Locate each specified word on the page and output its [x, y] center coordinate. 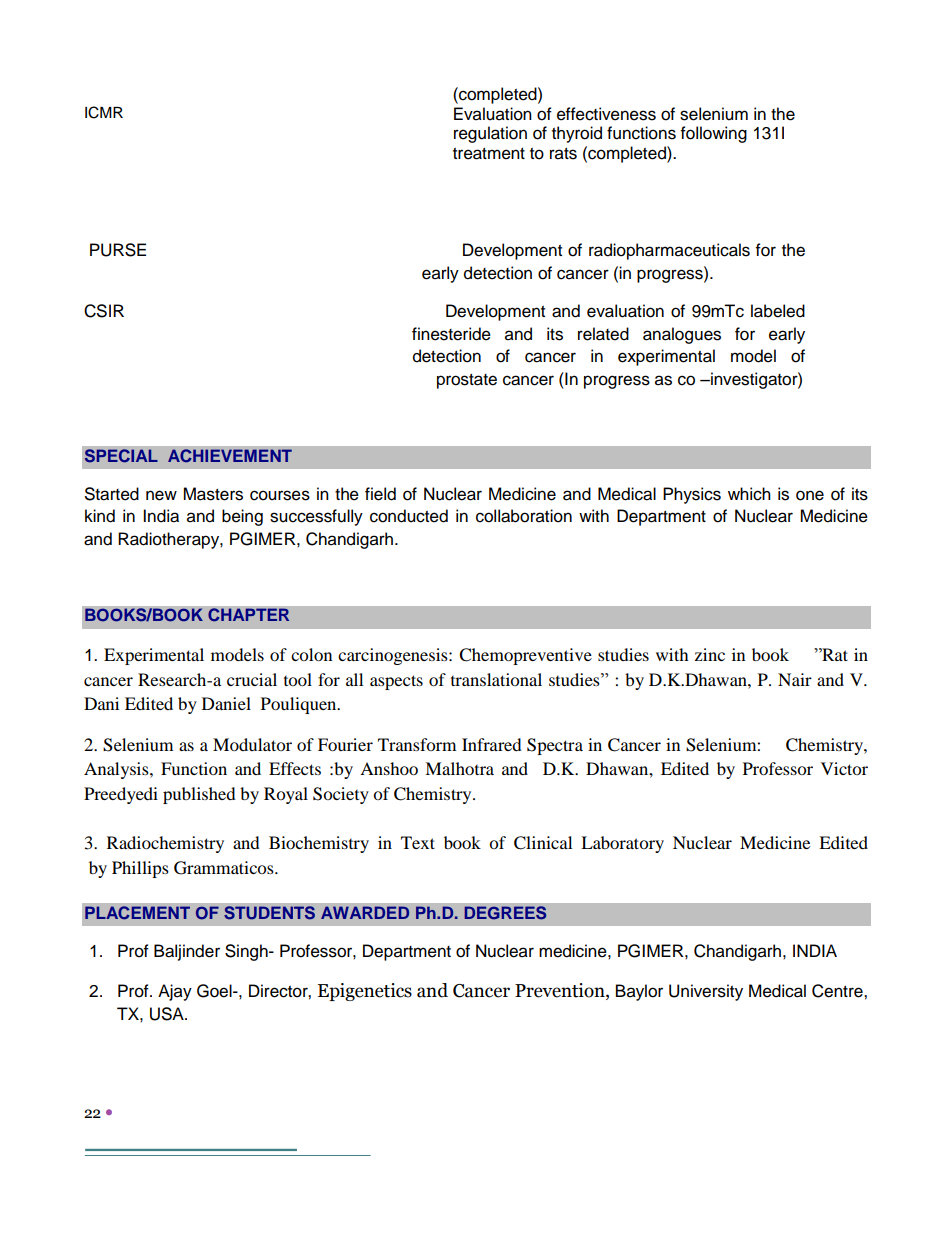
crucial [252, 679]
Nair [795, 679]
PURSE [118, 250]
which [749, 494]
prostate [467, 381]
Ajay [175, 992]
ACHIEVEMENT [230, 456]
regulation [490, 134]
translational [496, 679]
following [714, 134]
